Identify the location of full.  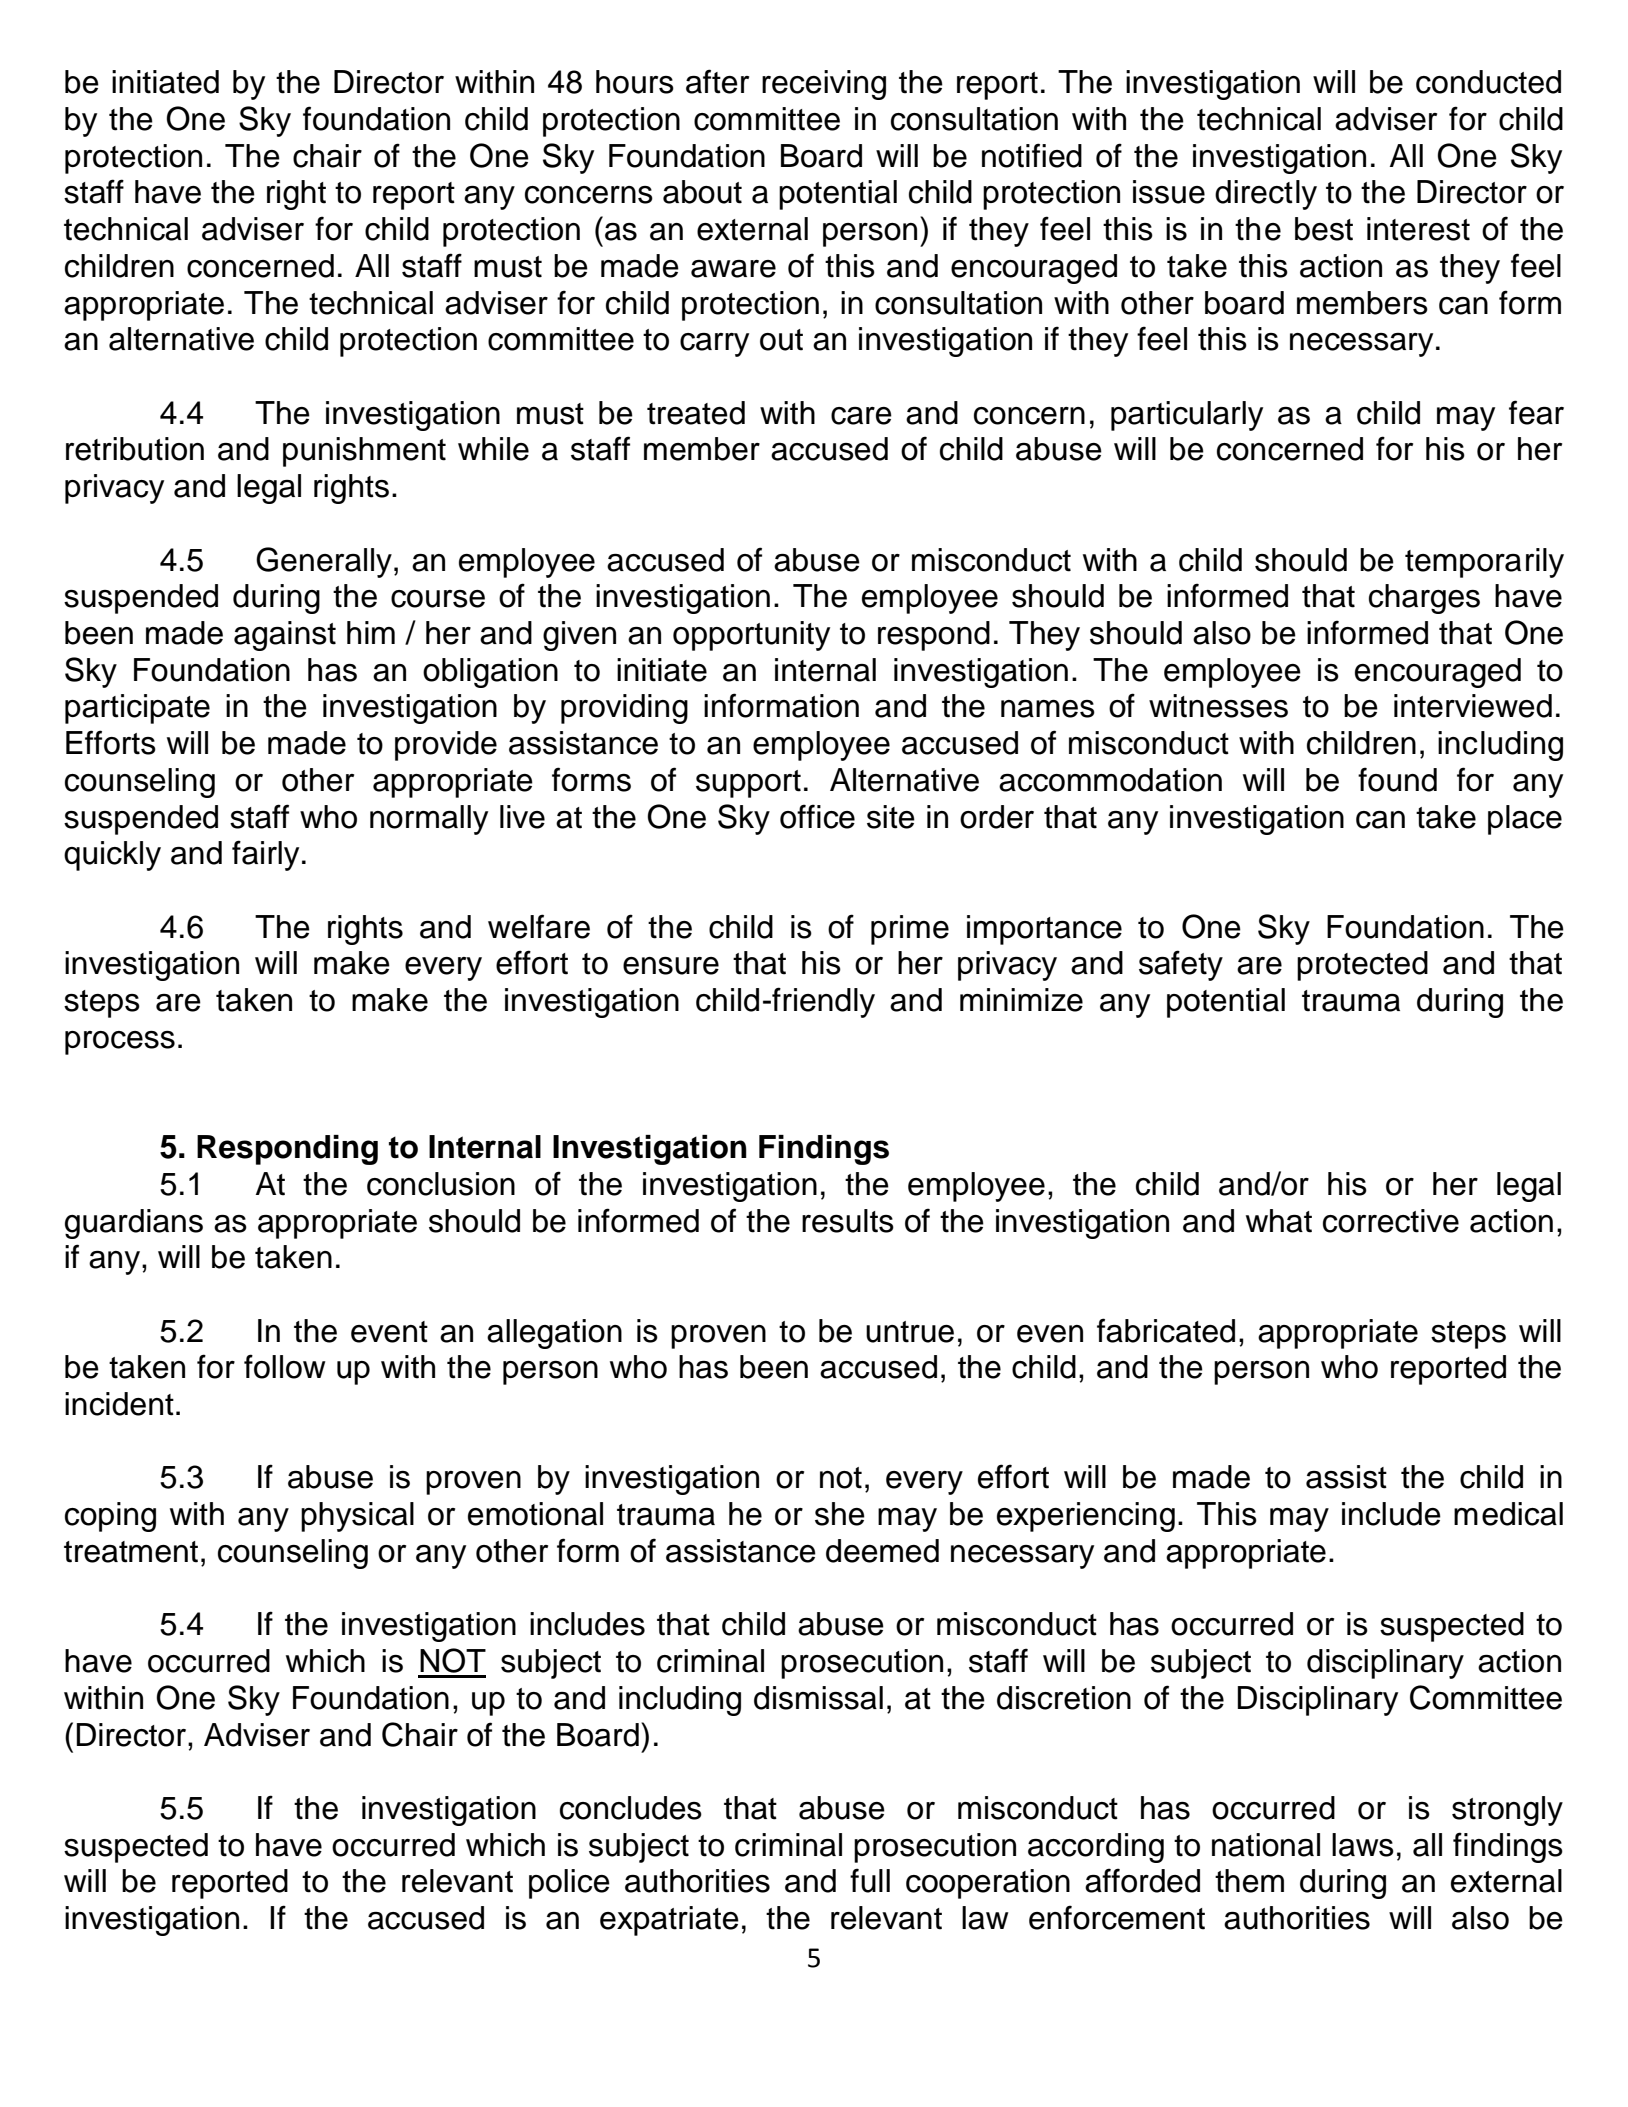
(870, 1880).
